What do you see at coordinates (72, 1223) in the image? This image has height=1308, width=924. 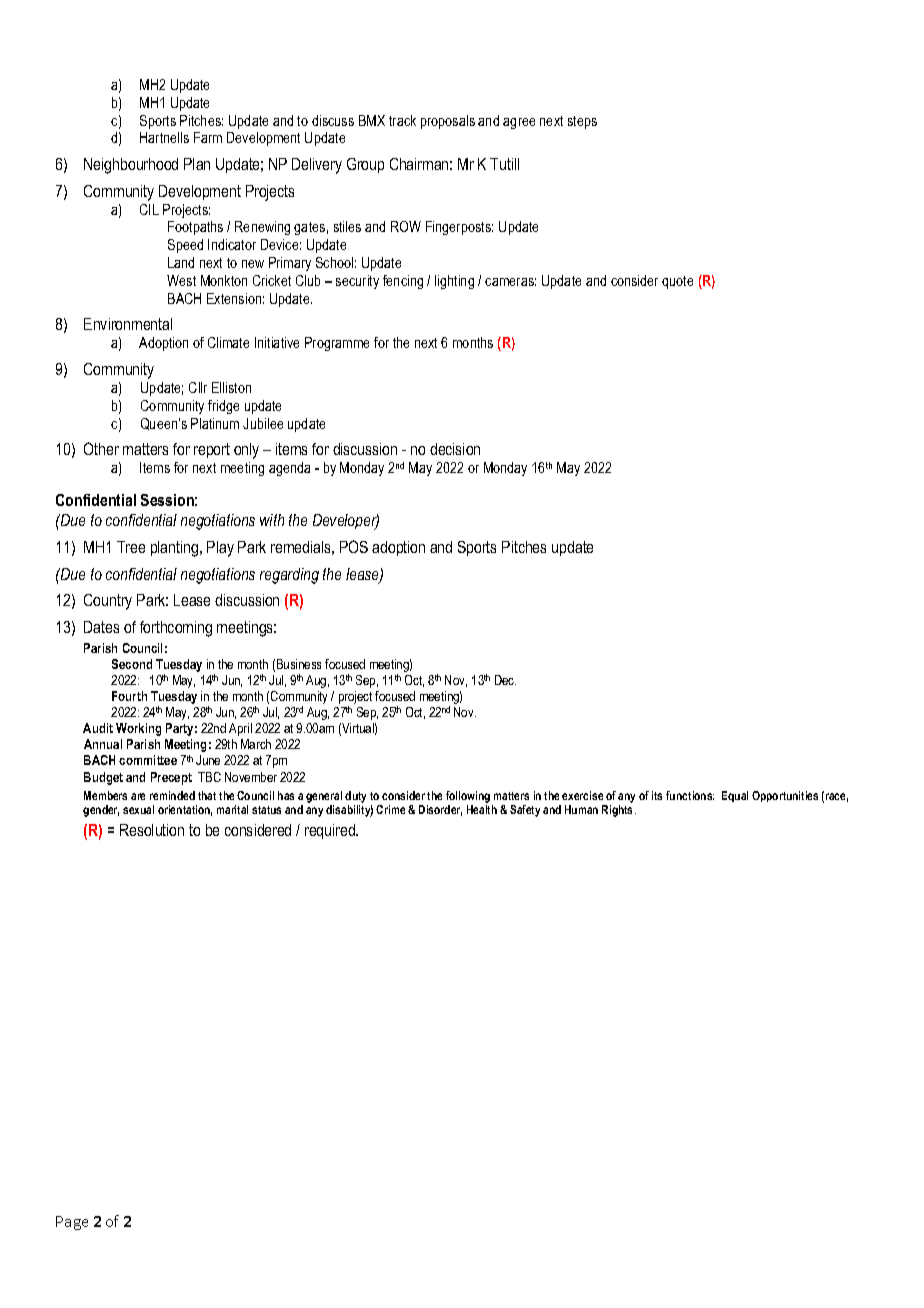 I see `Page` at bounding box center [72, 1223].
